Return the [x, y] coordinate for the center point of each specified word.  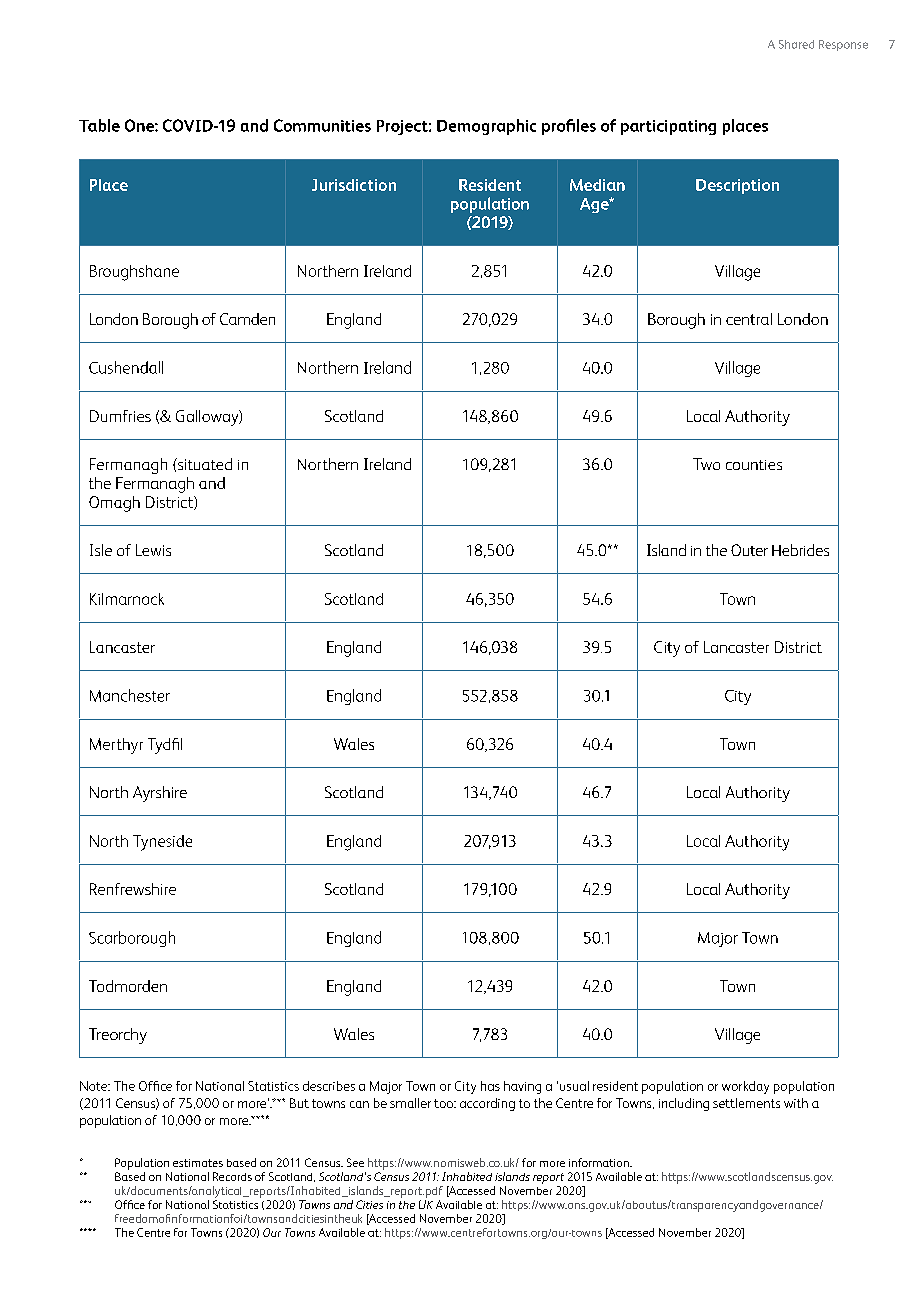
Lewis [153, 550]
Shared [796, 44]
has [490, 1086]
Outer [749, 550]
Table [99, 125]
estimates [198, 1163]
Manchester [130, 695]
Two [706, 464]
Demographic [486, 127]
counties [754, 465]
